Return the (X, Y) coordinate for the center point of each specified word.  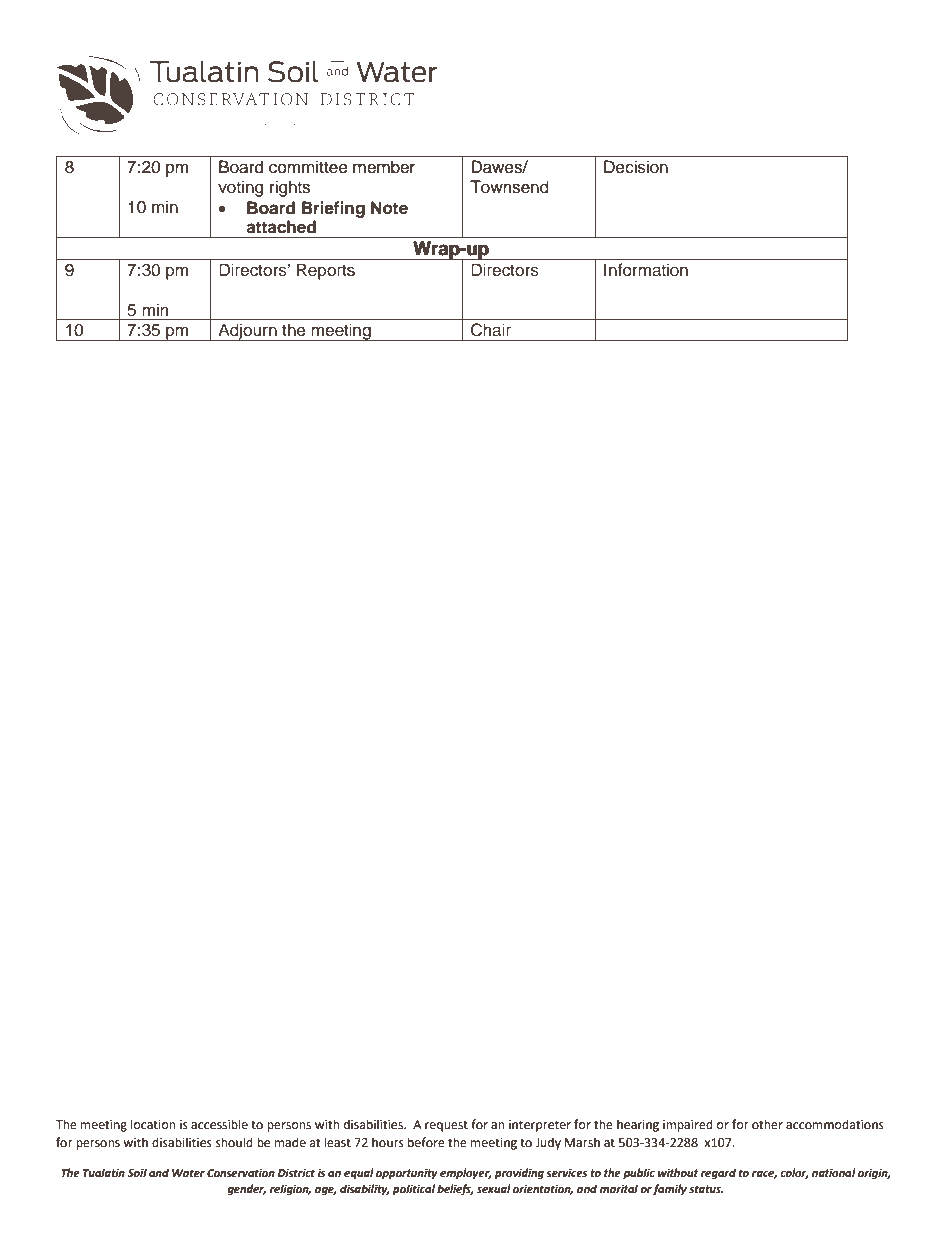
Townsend (509, 187)
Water (188, 1173)
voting (240, 188)
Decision (636, 167)
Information (646, 270)
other (767, 1124)
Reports (325, 271)
